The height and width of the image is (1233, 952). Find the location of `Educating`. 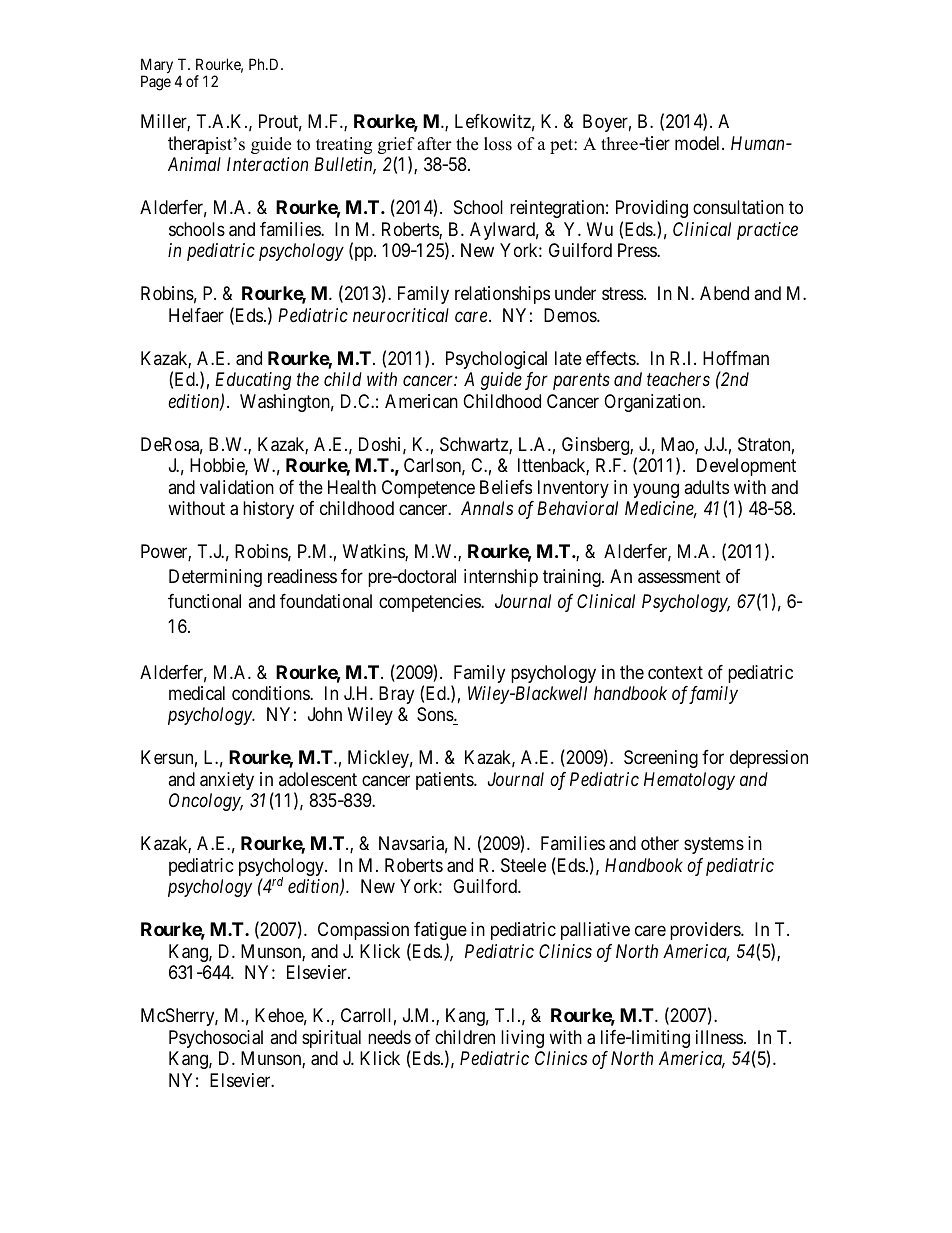

Educating is located at coordinates (253, 381).
